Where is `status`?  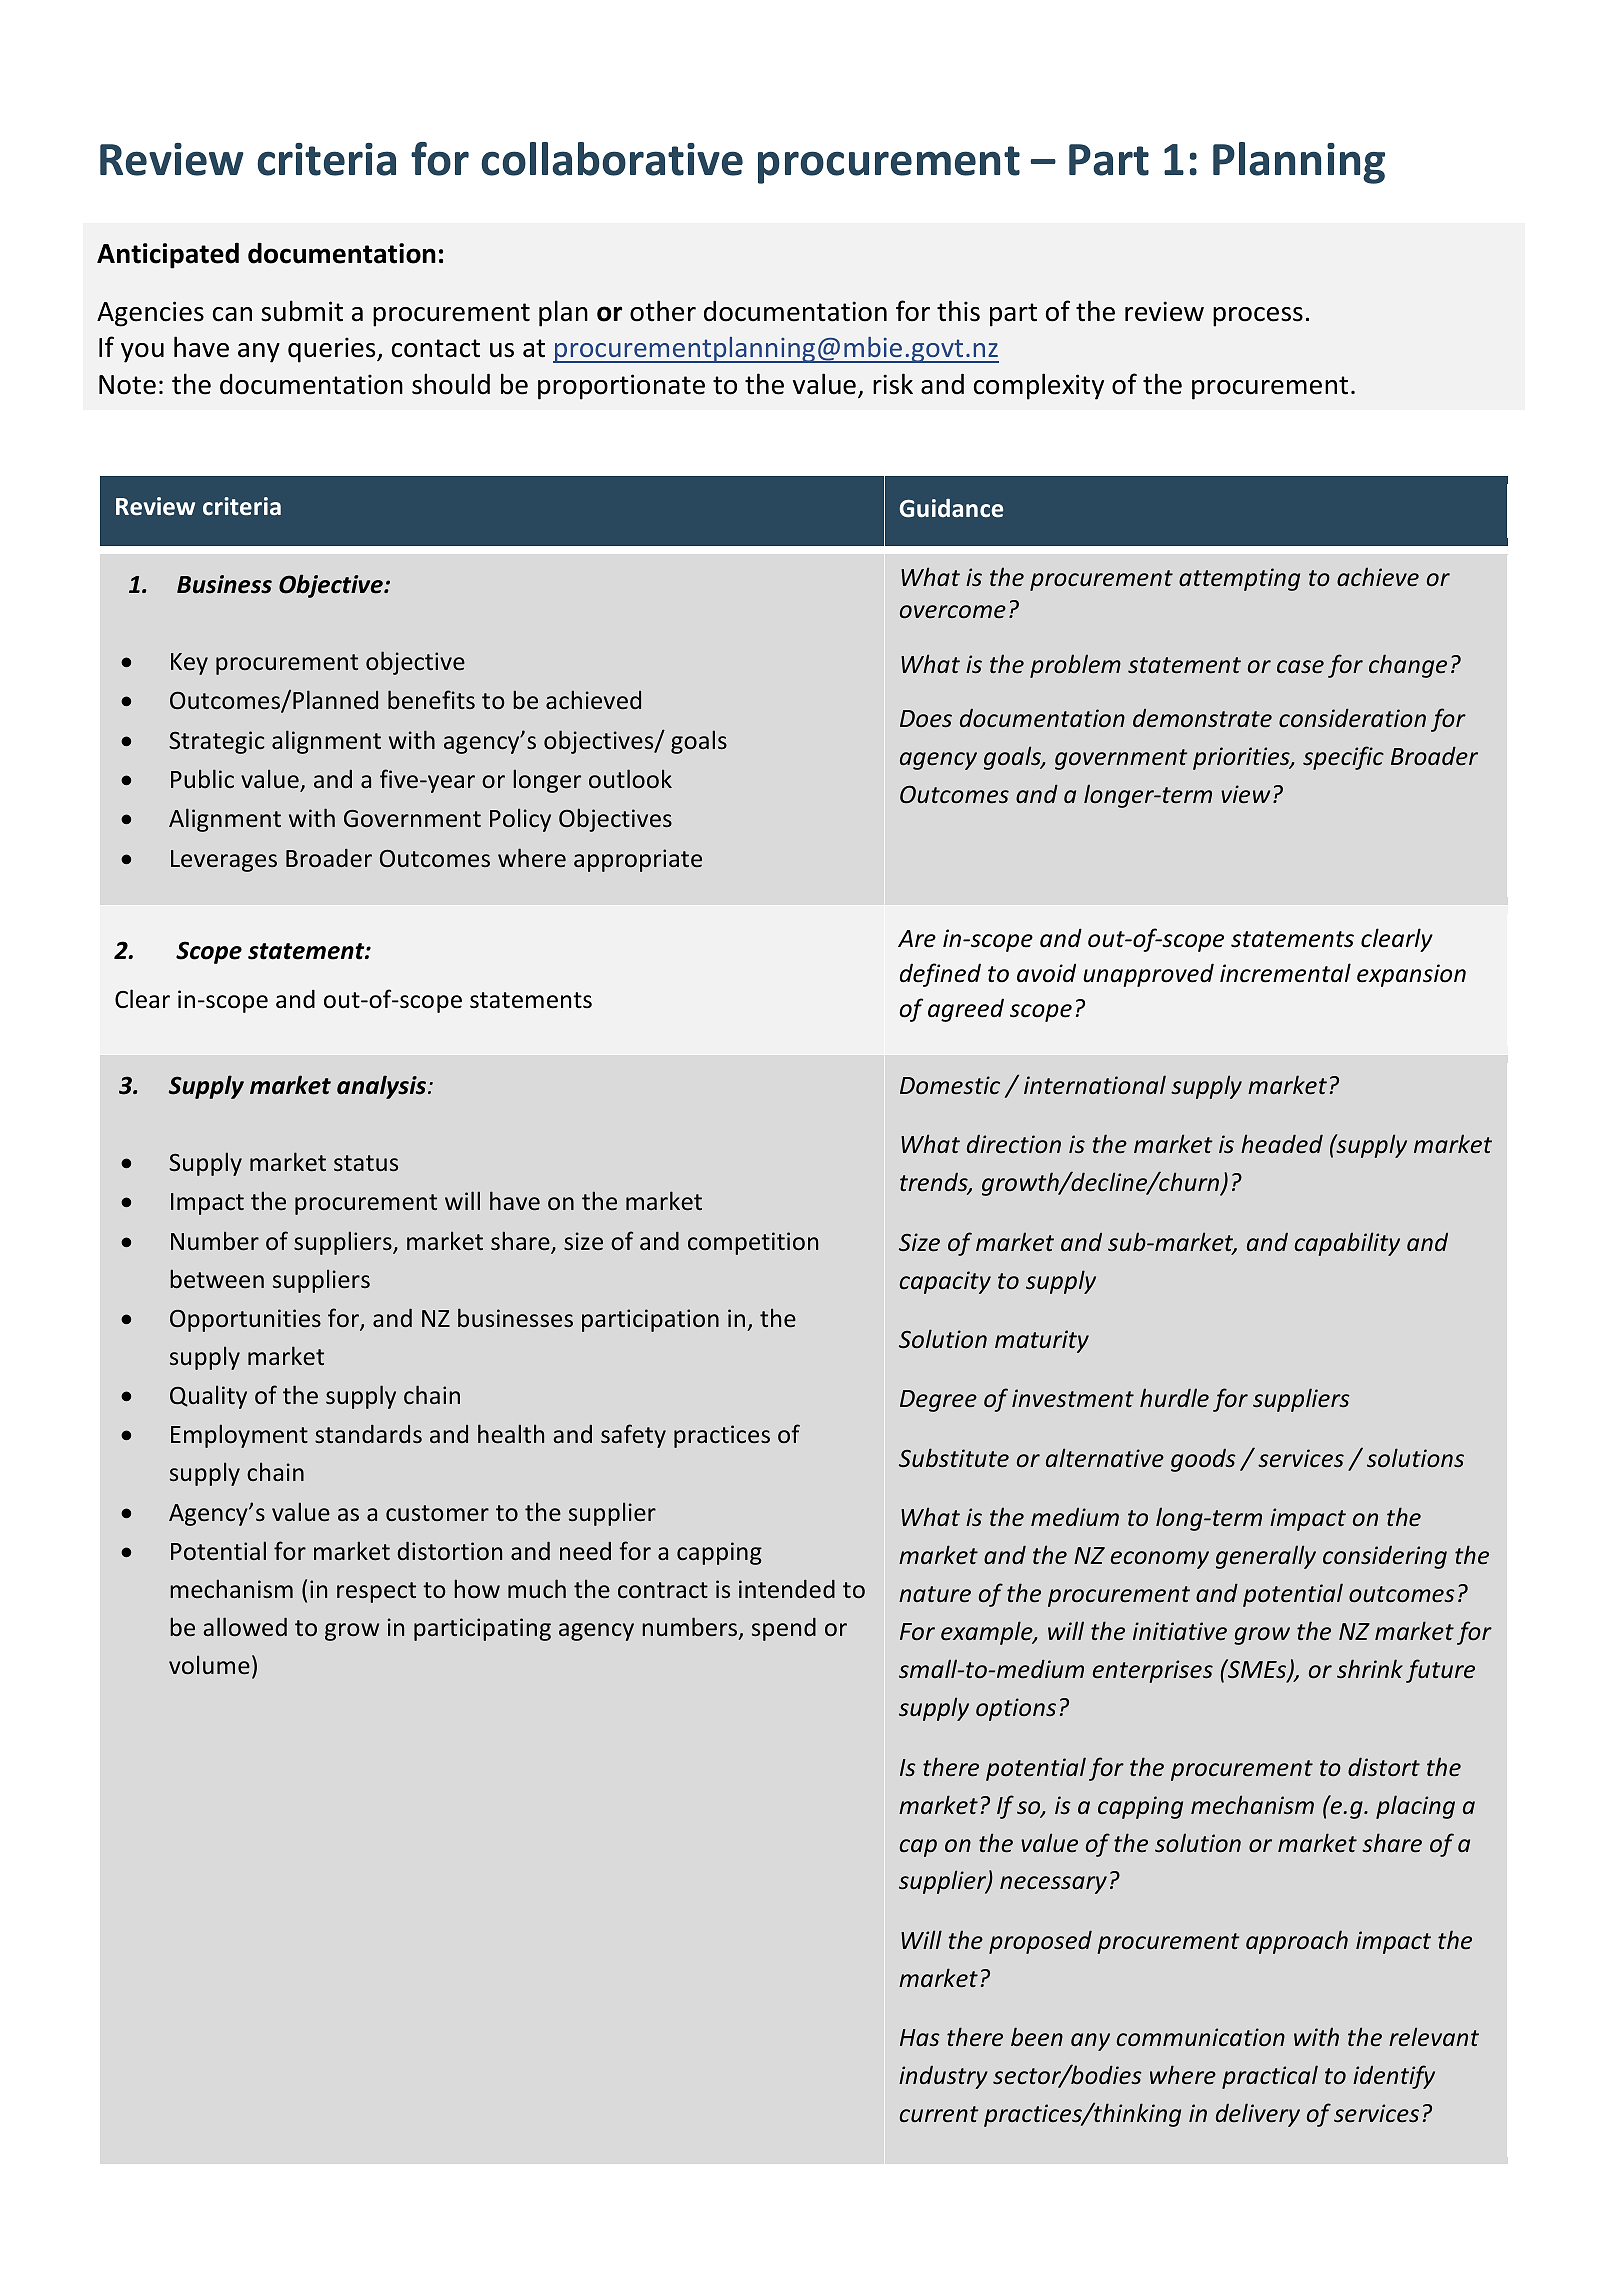 status is located at coordinates (366, 1163).
